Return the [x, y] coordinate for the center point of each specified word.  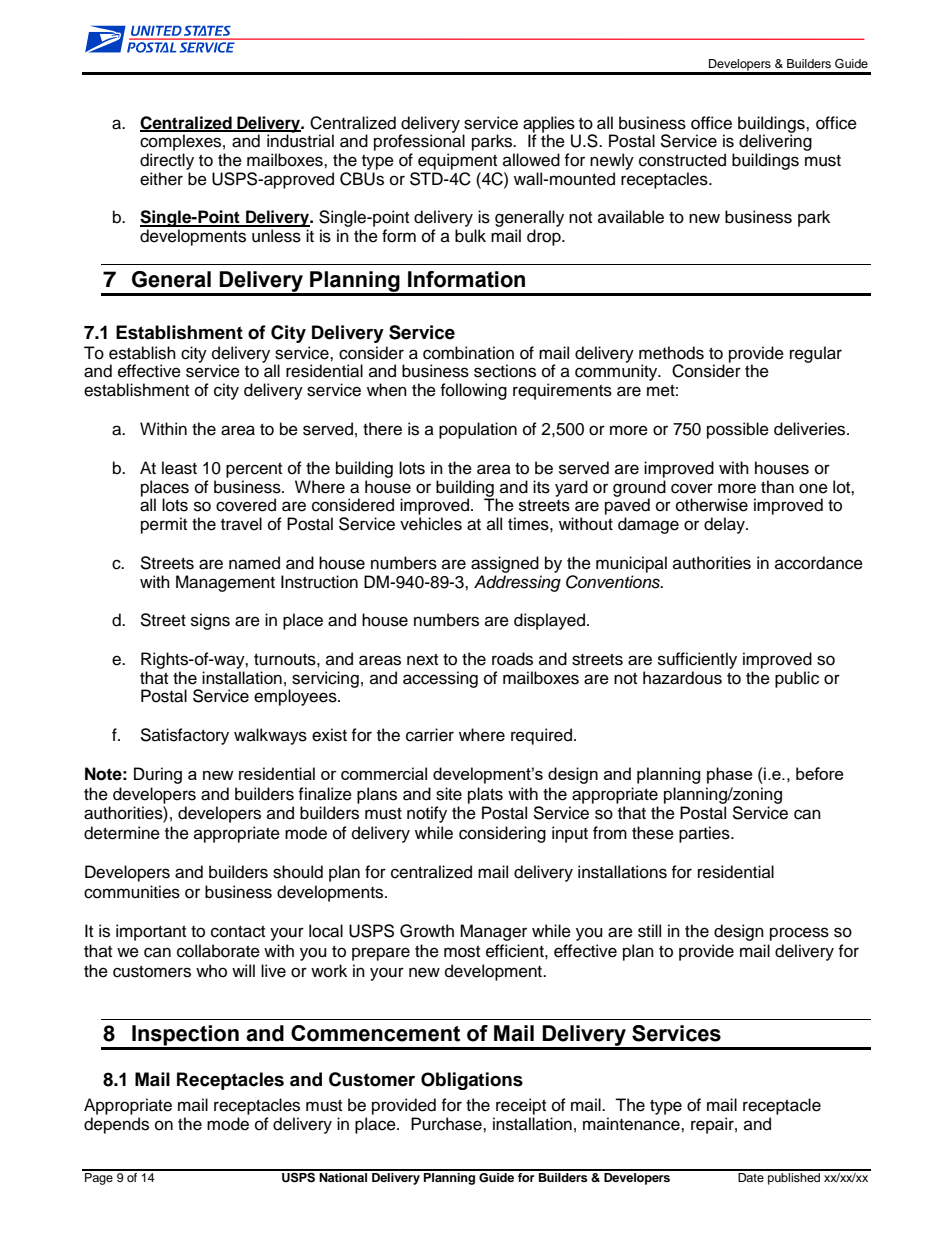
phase [730, 775]
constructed [682, 160]
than [777, 486]
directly [167, 161]
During [158, 775]
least [179, 468]
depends [116, 1125]
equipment [457, 161]
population [478, 430]
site [449, 794]
